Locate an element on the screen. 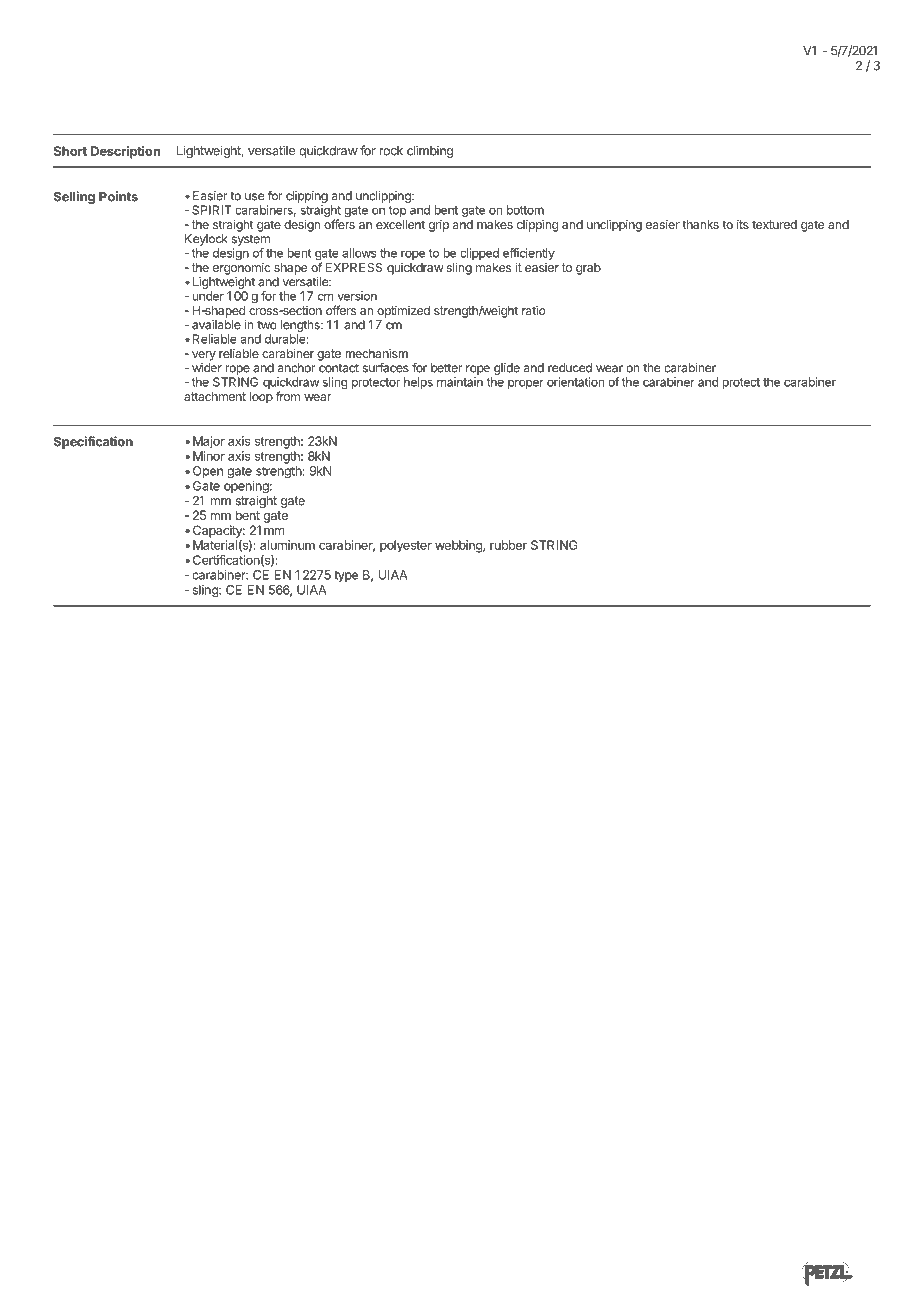 The width and height of the screenshot is (924, 1308). ergonomic is located at coordinates (242, 269).
